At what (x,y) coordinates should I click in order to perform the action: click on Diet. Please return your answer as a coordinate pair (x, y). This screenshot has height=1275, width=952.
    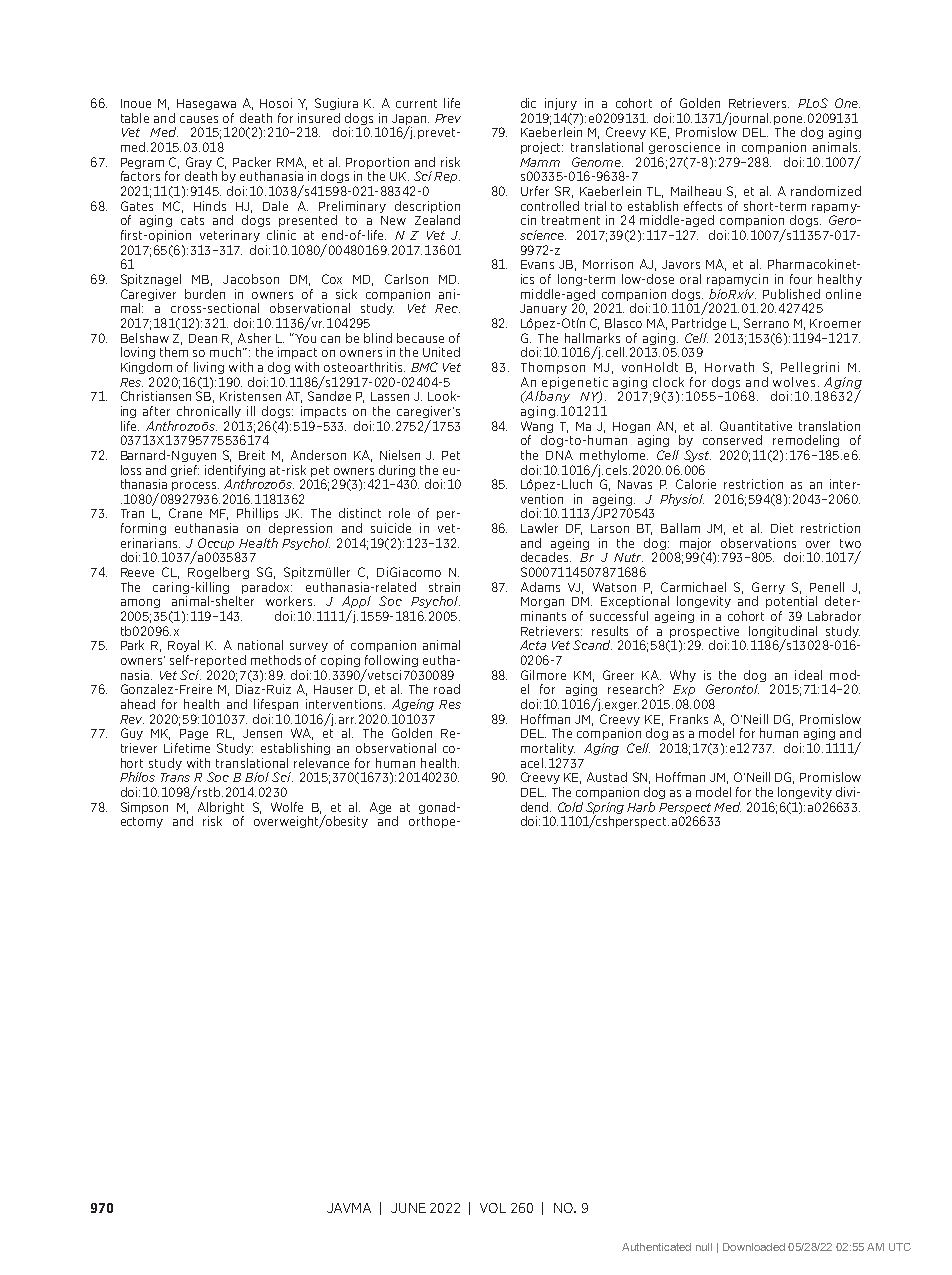
    Looking at the image, I should click on (782, 528).
